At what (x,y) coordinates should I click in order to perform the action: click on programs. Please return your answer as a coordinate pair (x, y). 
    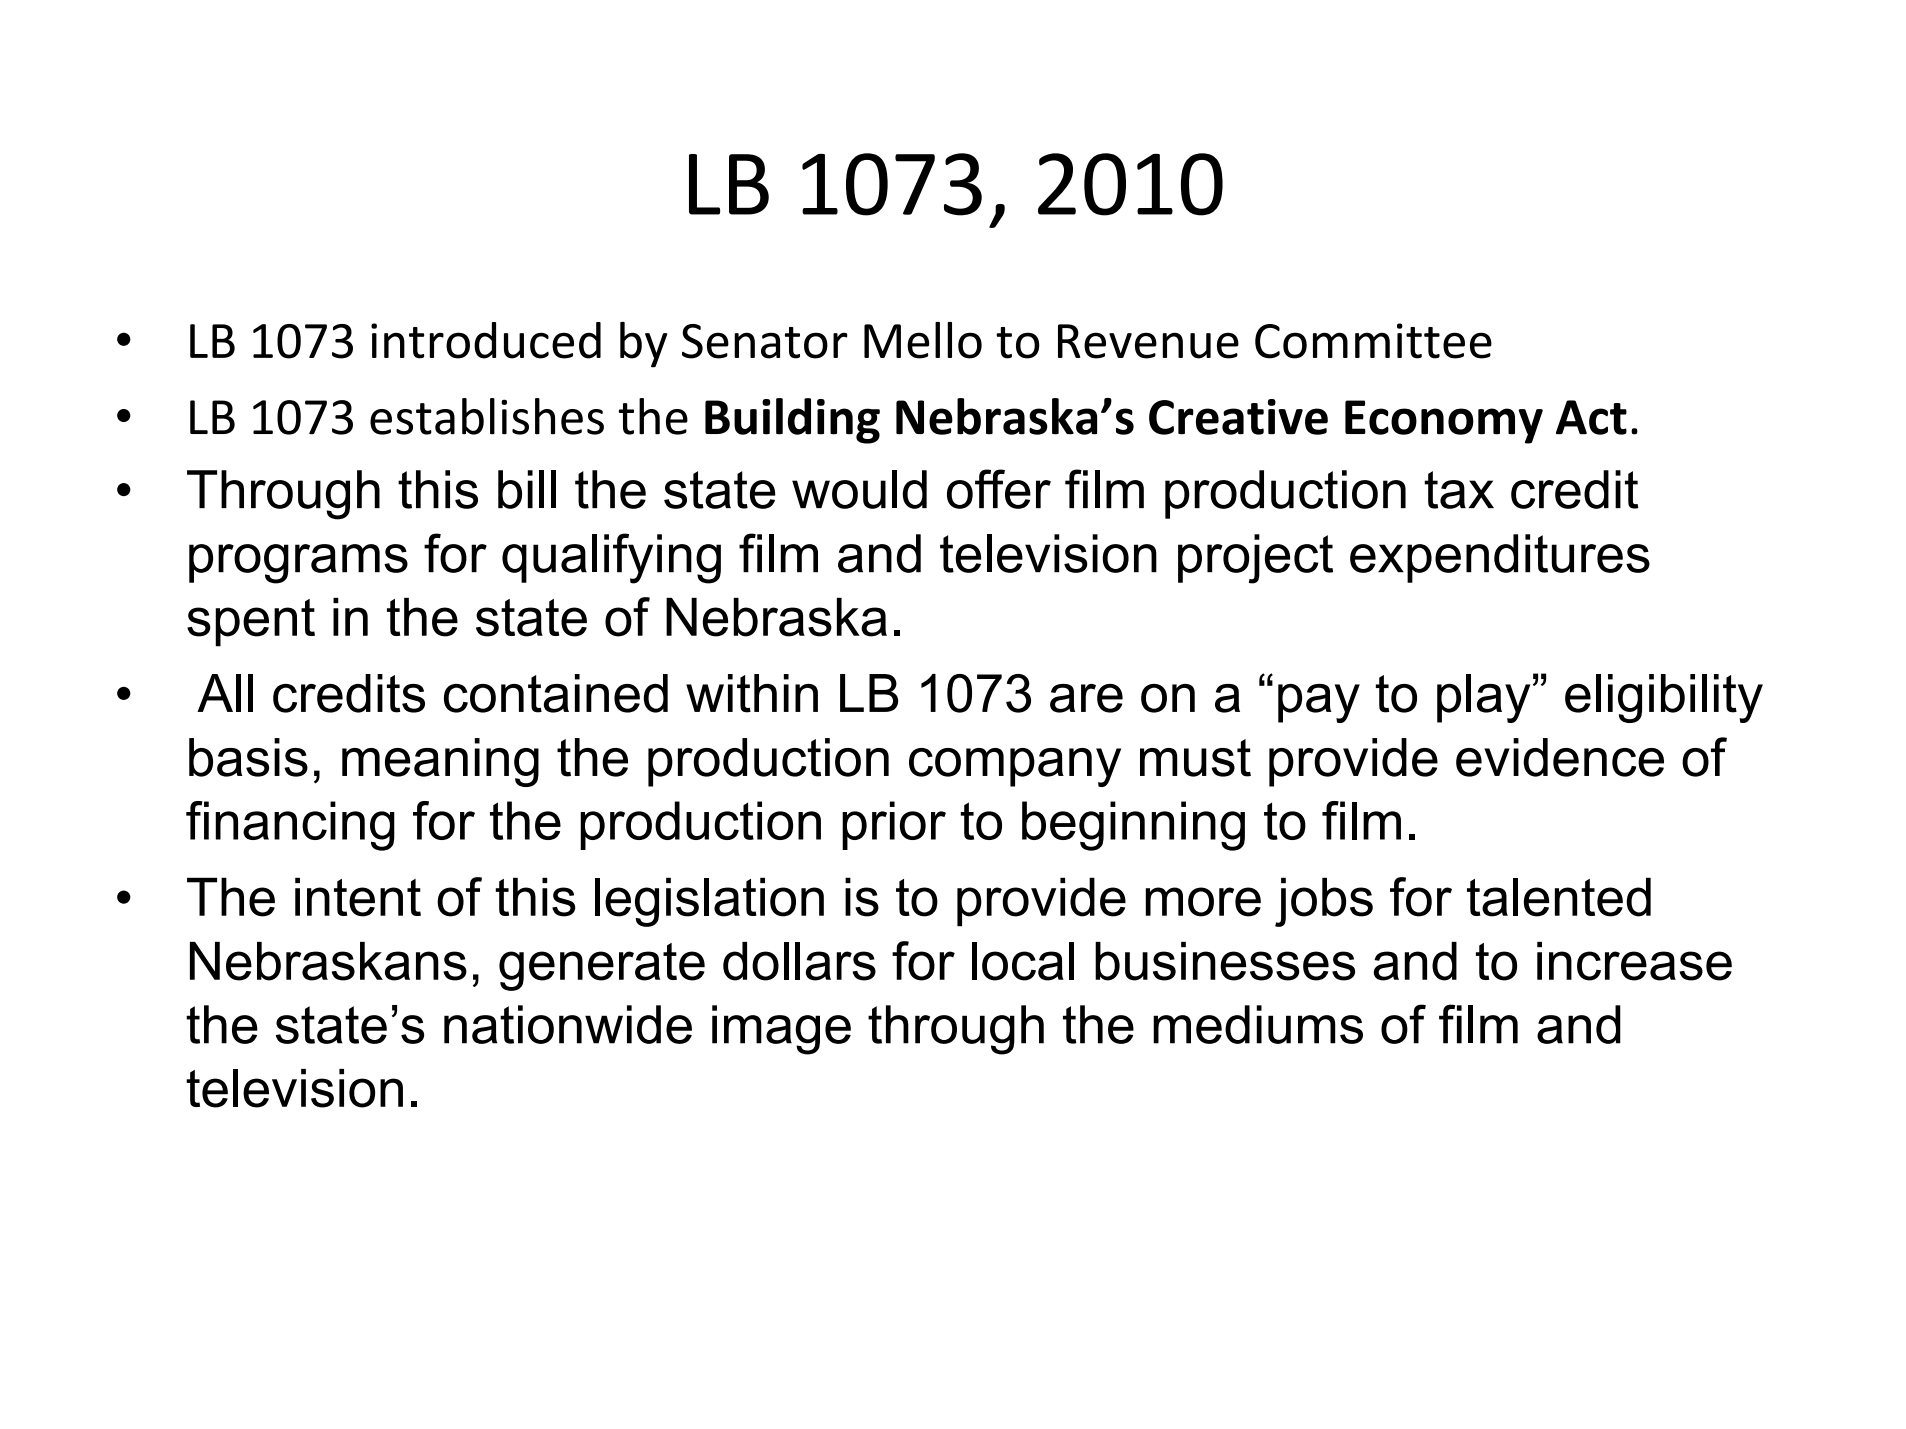
    Looking at the image, I should click on (298, 564).
